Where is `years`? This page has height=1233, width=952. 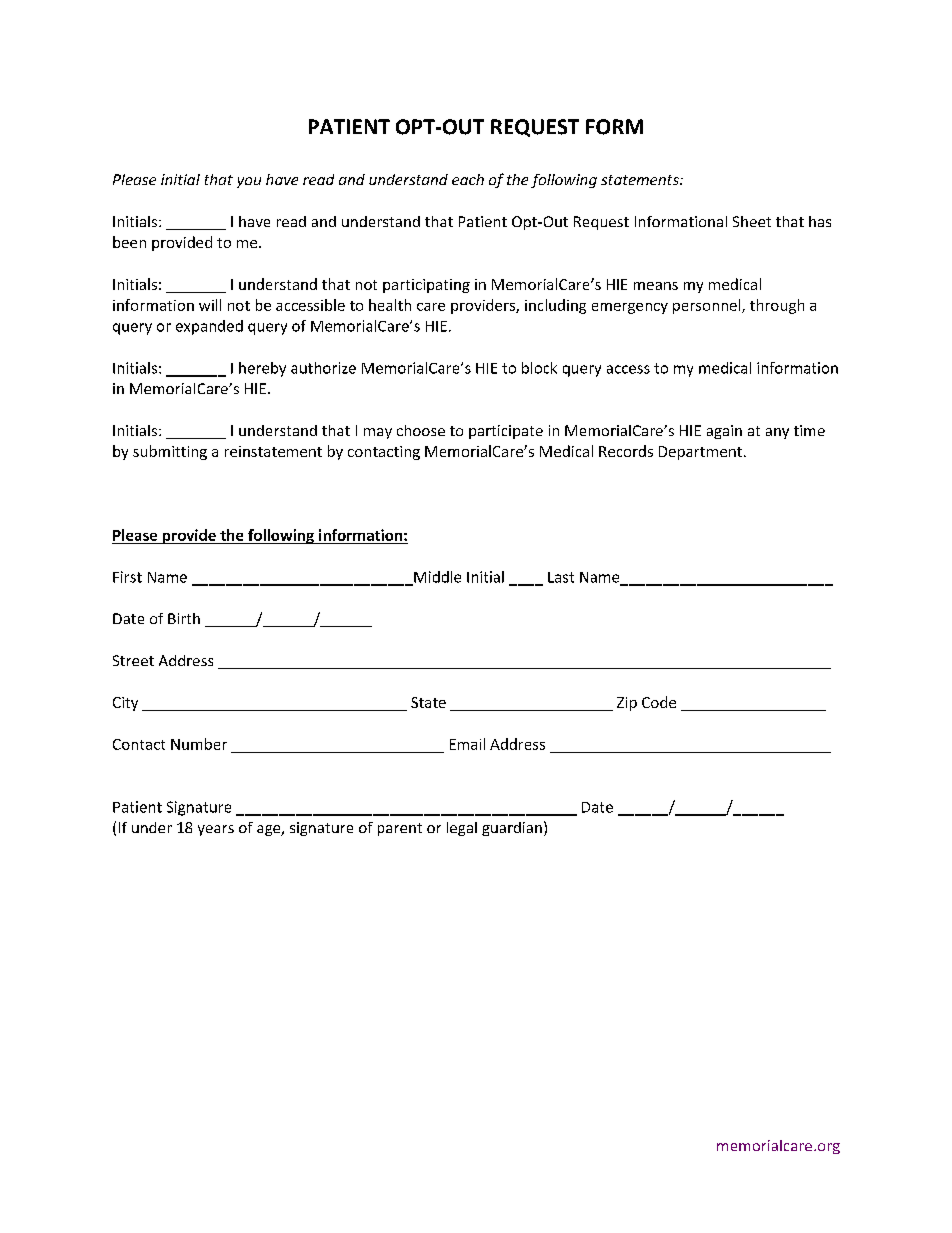 years is located at coordinates (216, 830).
